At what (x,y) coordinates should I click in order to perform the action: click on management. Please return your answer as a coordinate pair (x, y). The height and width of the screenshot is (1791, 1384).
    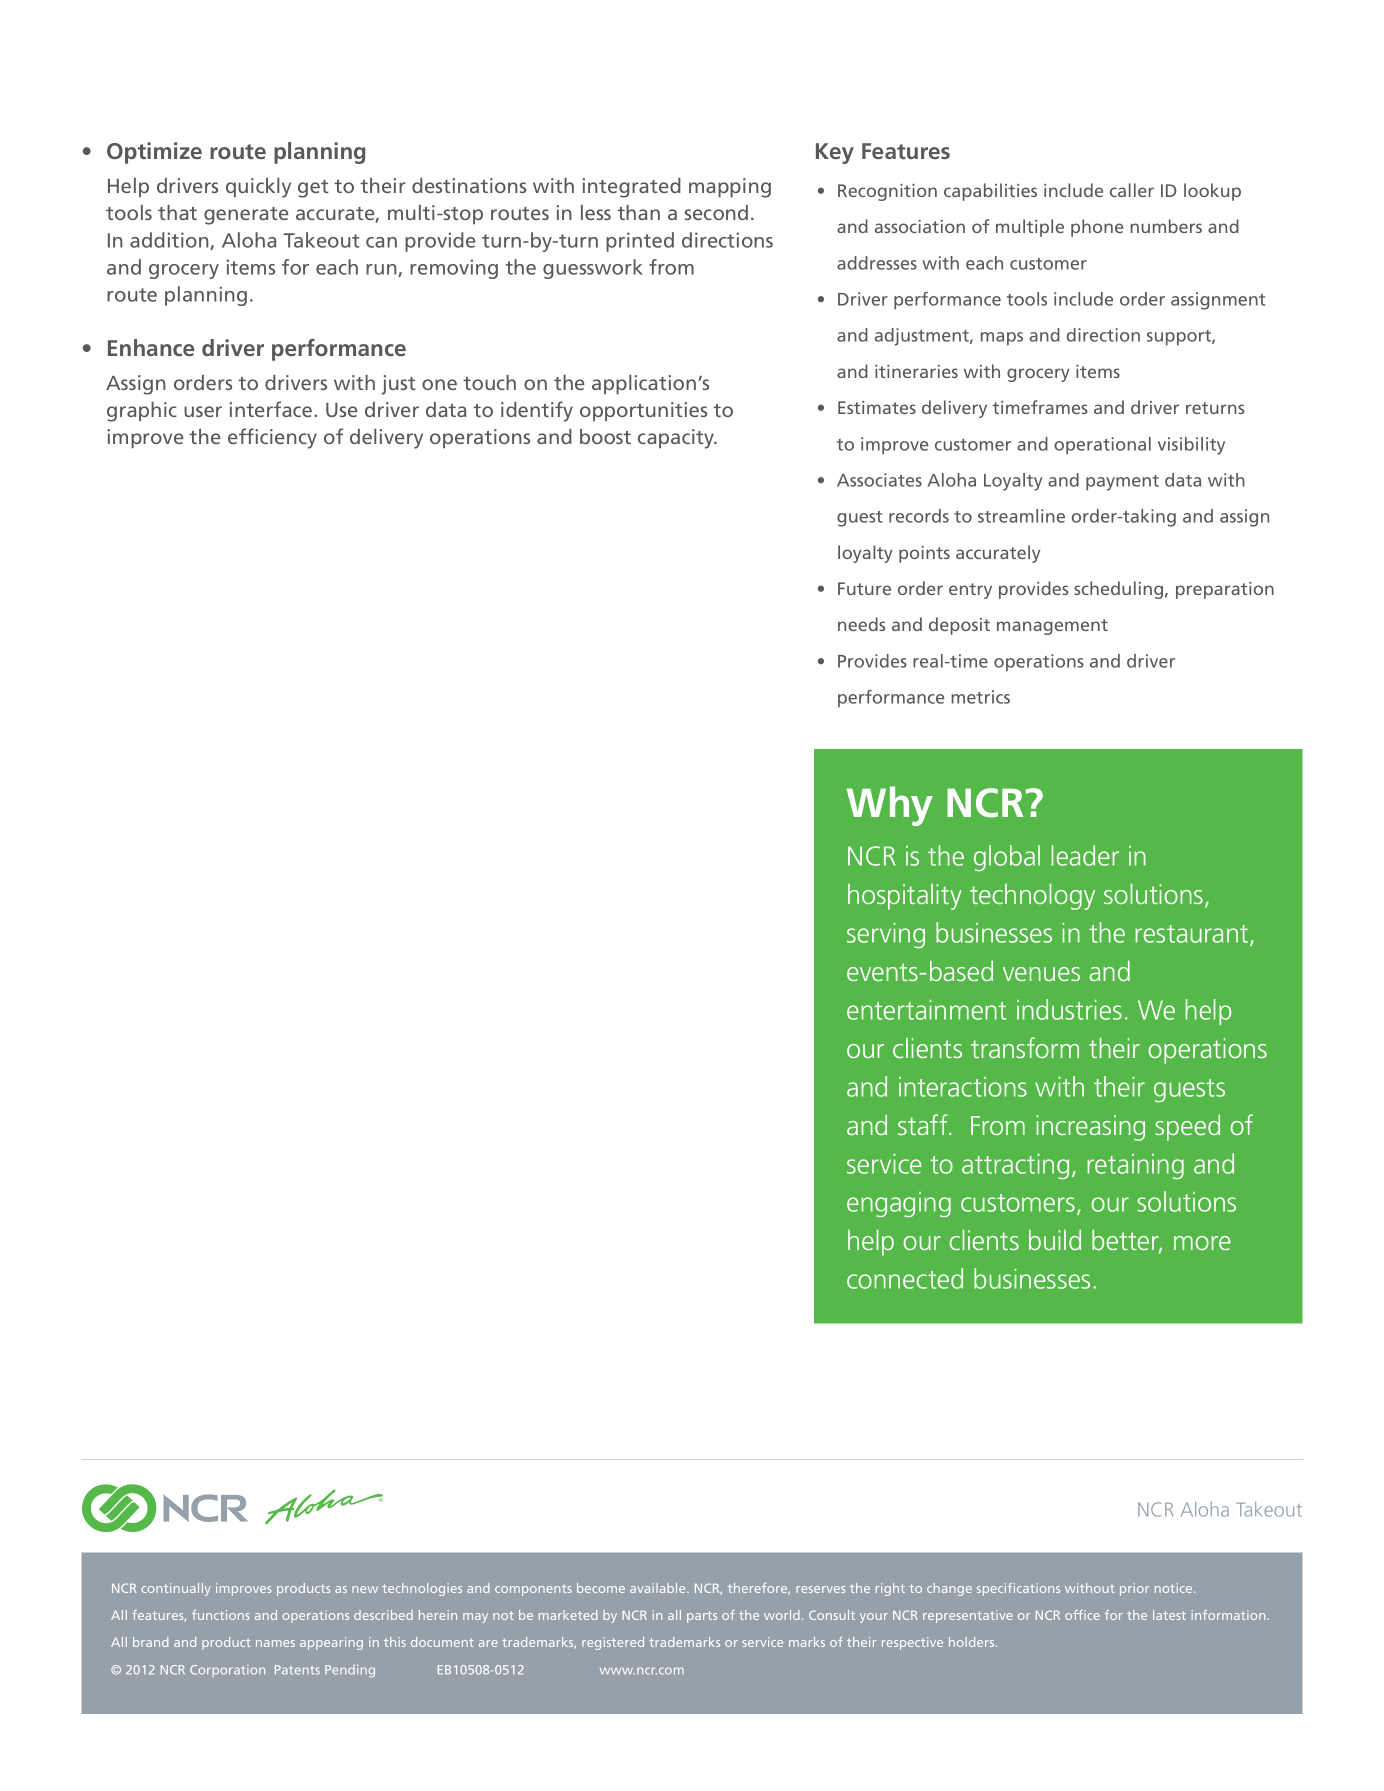
    Looking at the image, I should click on (1052, 627).
